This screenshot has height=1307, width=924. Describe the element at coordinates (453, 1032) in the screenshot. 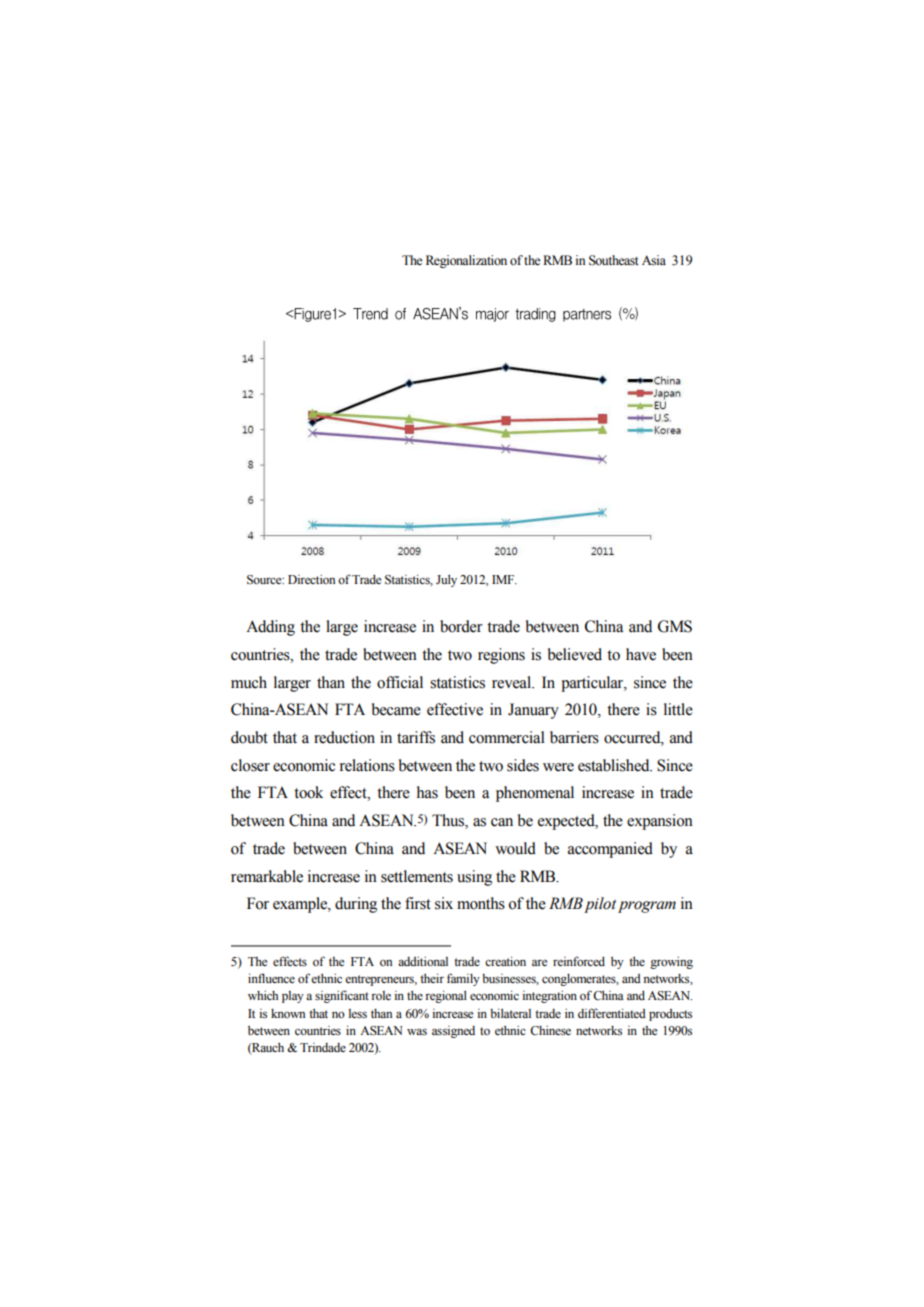

I see `assigned` at that location.
